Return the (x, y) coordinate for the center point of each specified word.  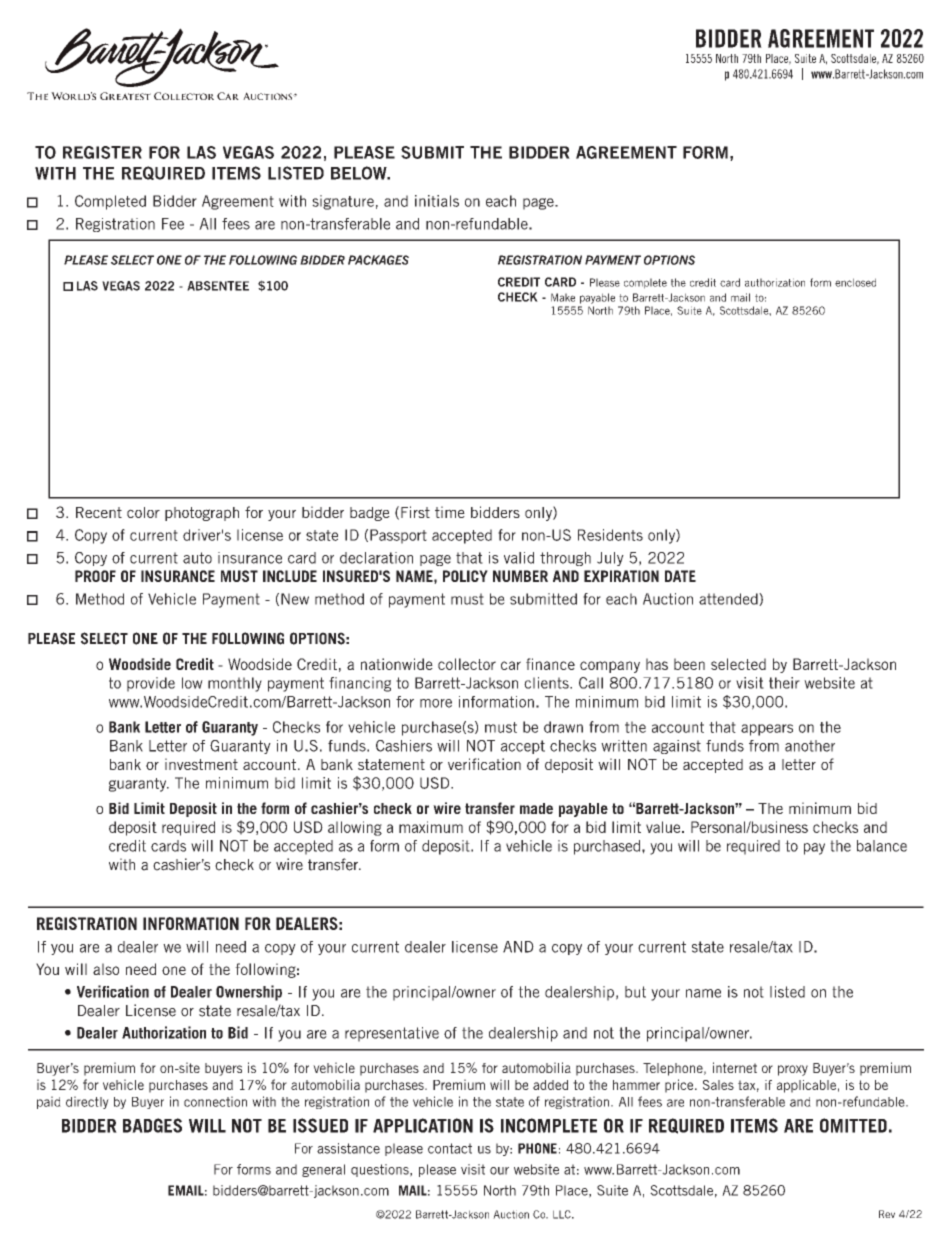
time (450, 512)
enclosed (855, 282)
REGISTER (102, 152)
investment (201, 764)
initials (437, 201)
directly (87, 1102)
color (143, 512)
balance (882, 846)
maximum (431, 827)
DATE (680, 576)
